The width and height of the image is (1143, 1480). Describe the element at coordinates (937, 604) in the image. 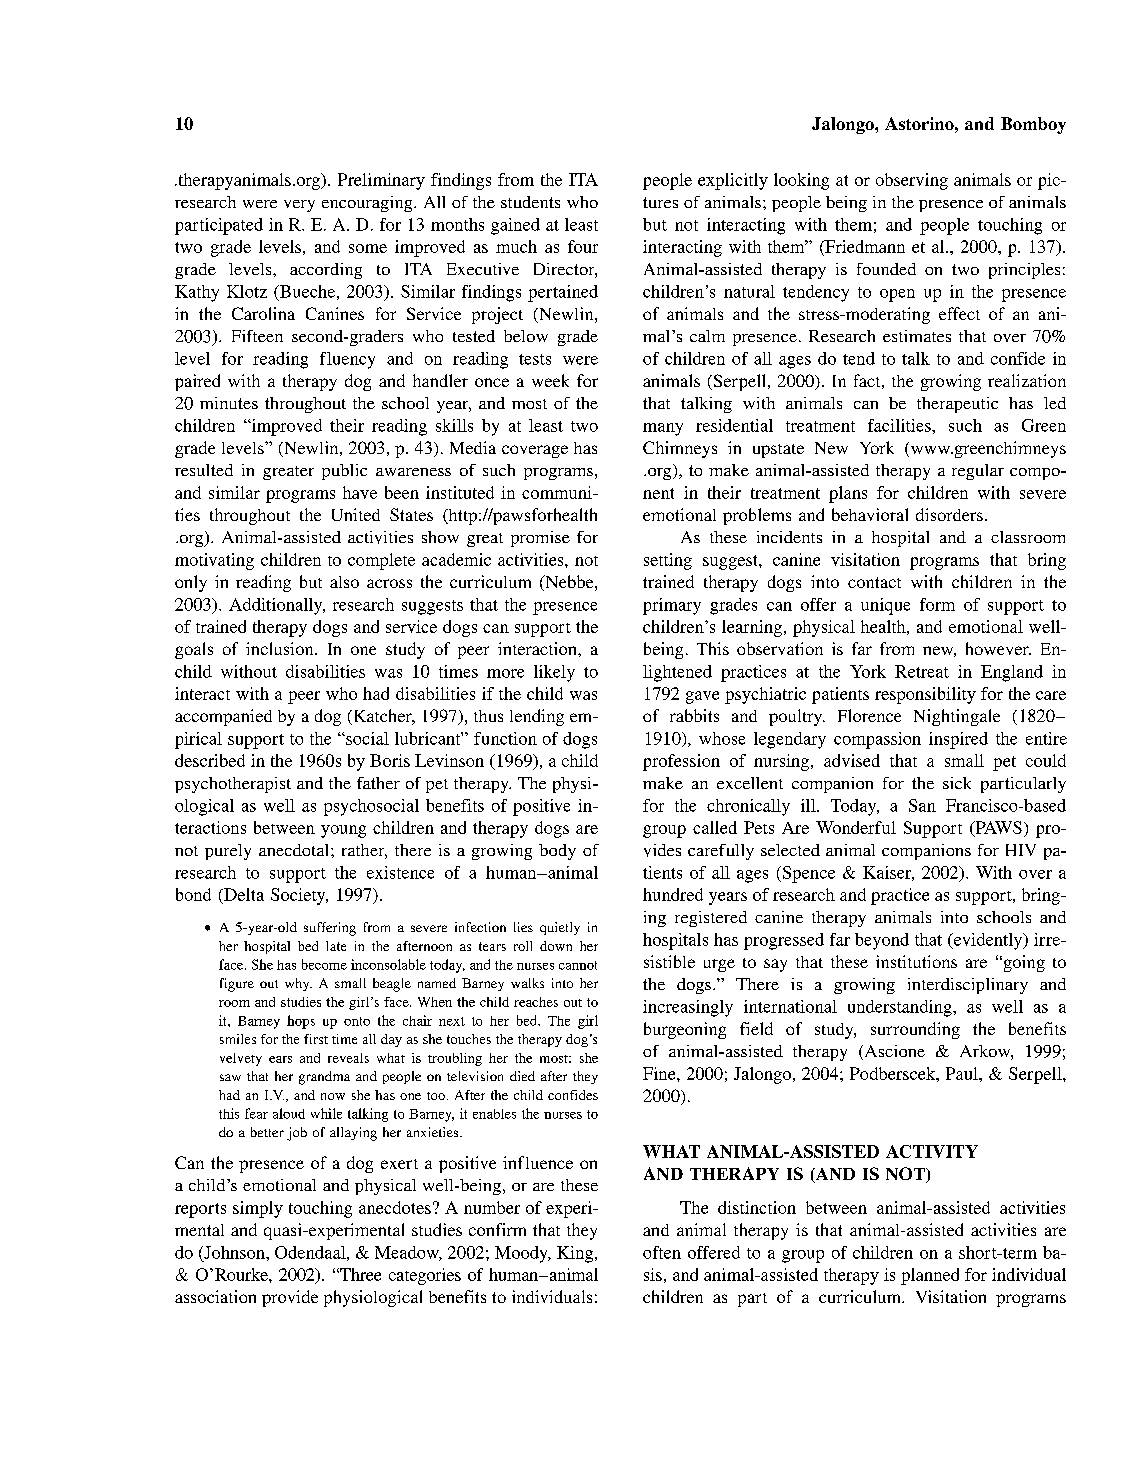

I see `form` at that location.
